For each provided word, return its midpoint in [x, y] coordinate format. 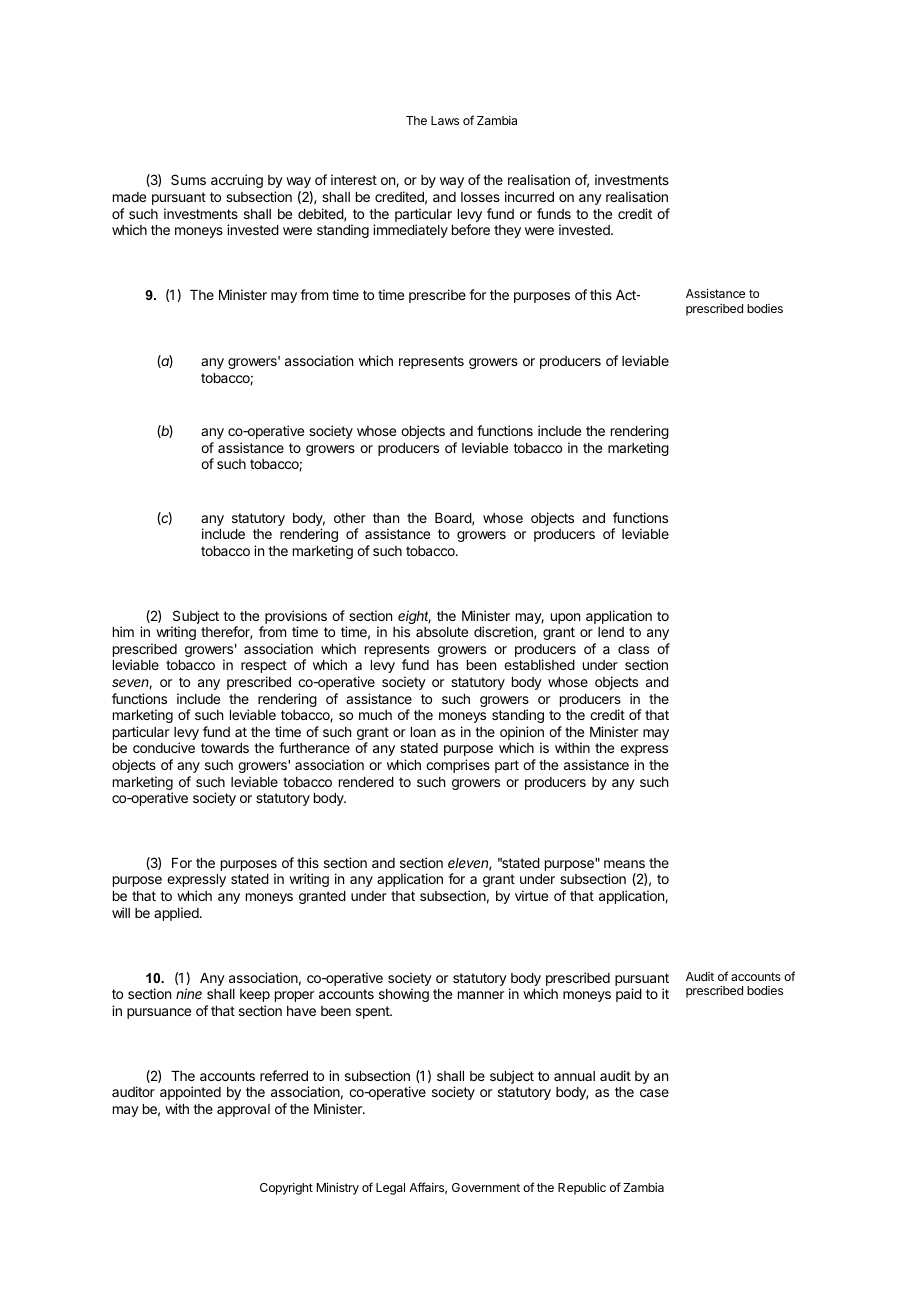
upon [565, 618]
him [123, 631]
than [386, 518]
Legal [390, 1189]
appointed [190, 1093]
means [624, 864]
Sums [188, 179]
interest [354, 179]
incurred [529, 196]
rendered [366, 782]
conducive [164, 747]
